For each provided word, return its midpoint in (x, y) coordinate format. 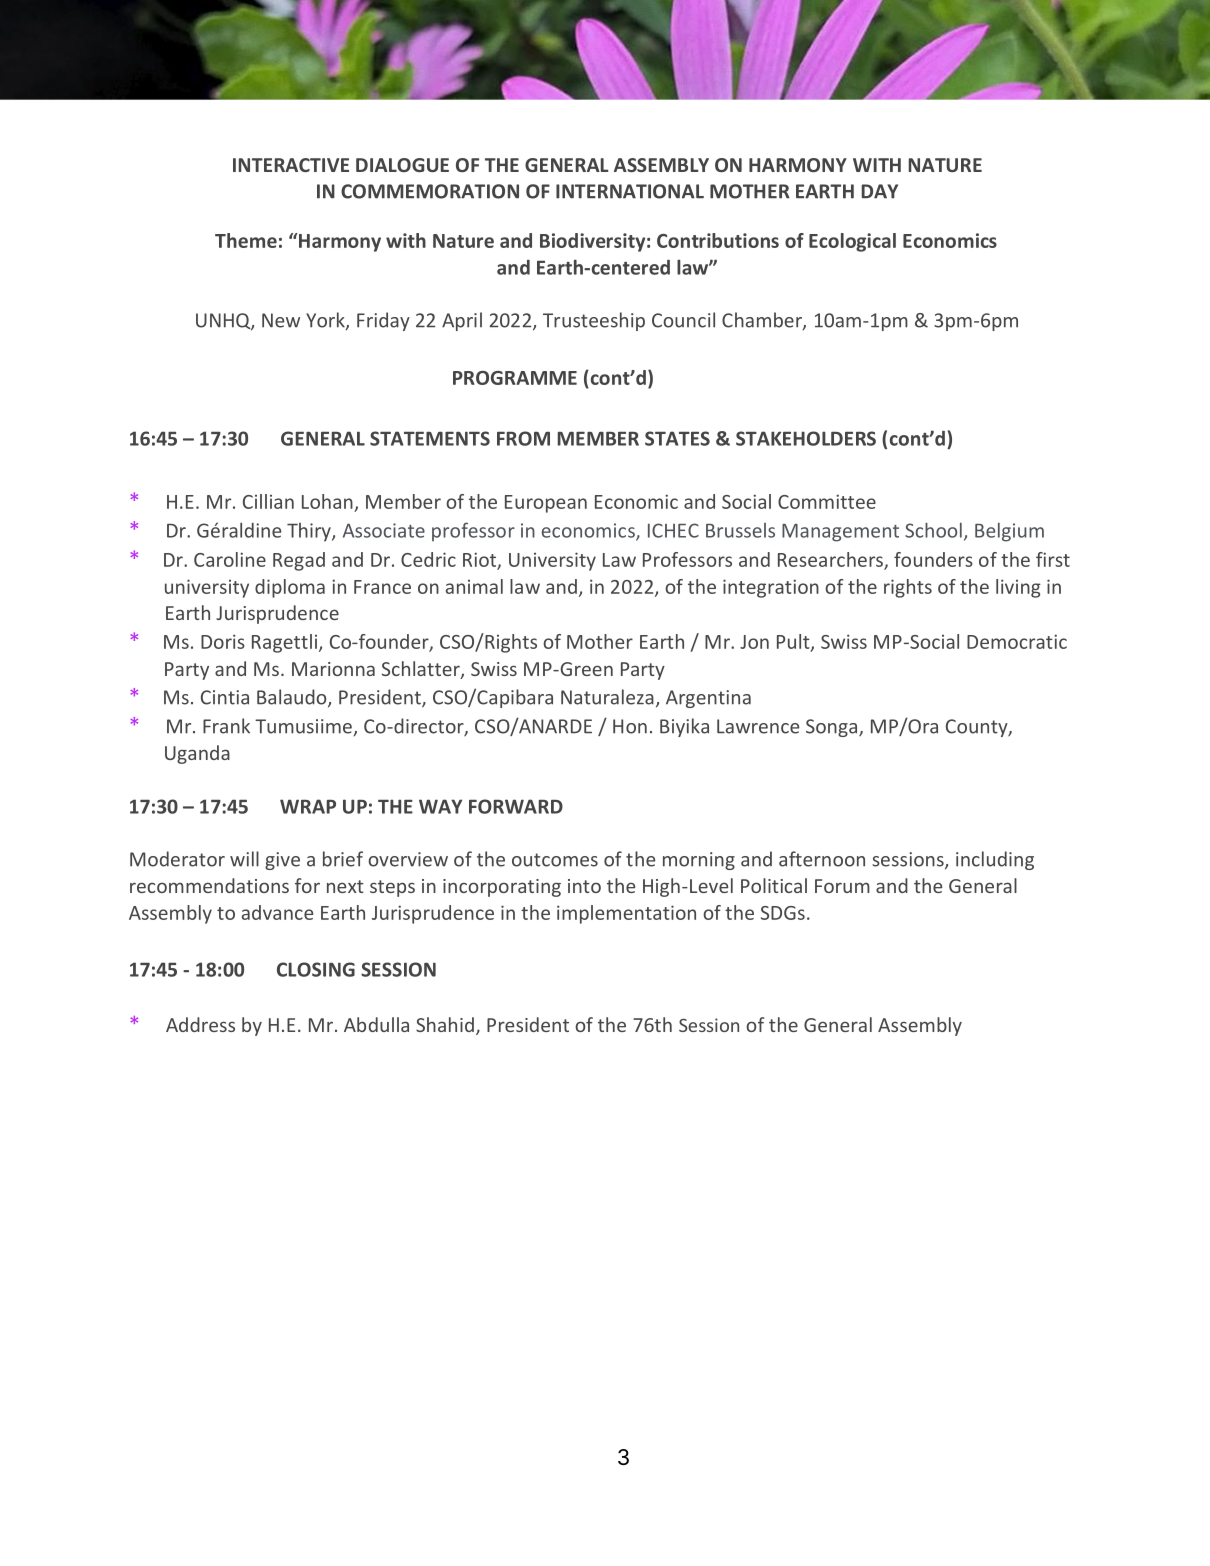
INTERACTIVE (291, 165)
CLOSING (316, 969)
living (1018, 588)
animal (474, 586)
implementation (626, 914)
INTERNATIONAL (630, 191)
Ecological (852, 242)
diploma (290, 588)
